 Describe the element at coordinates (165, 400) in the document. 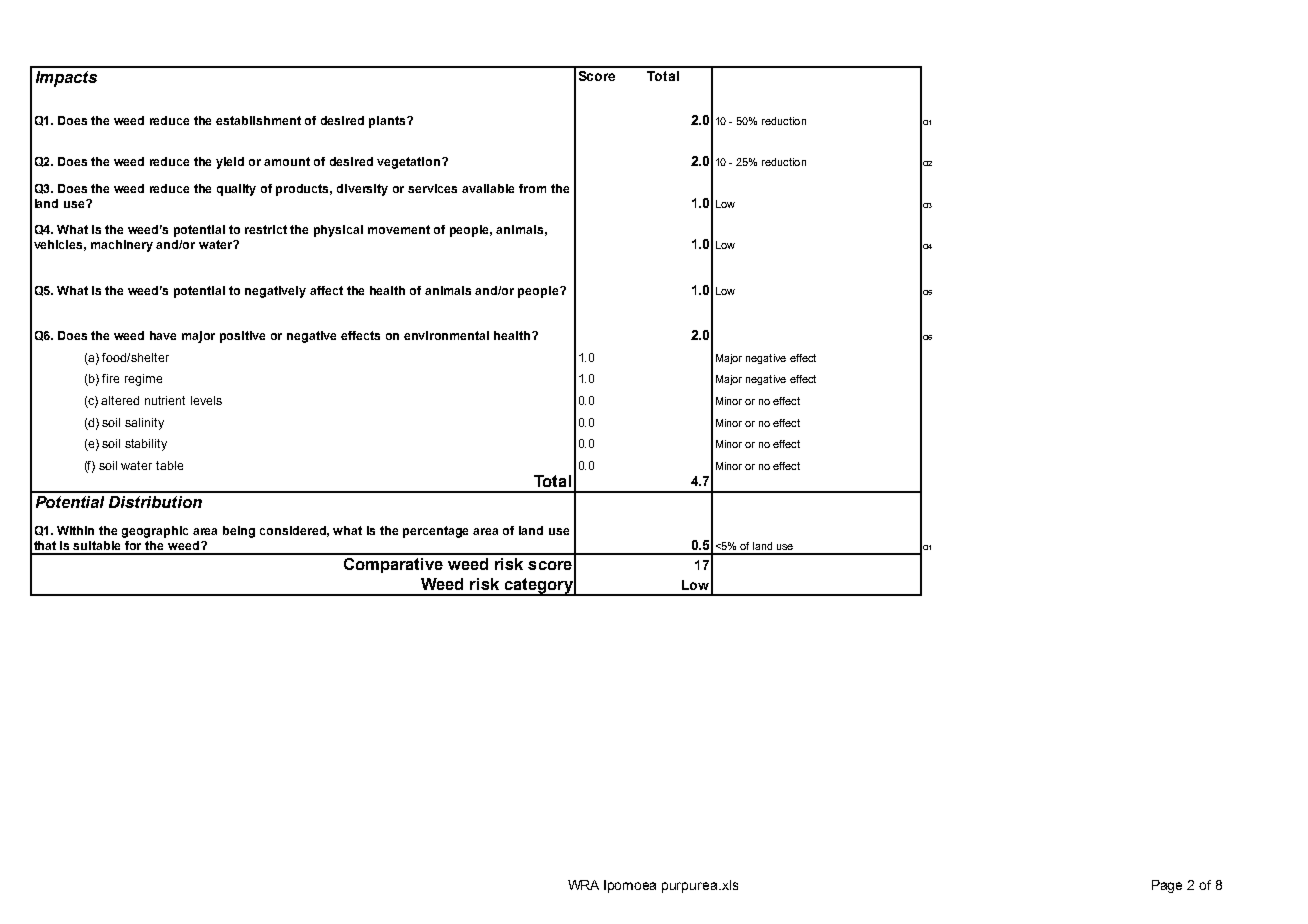

I see `nutrient` at that location.
